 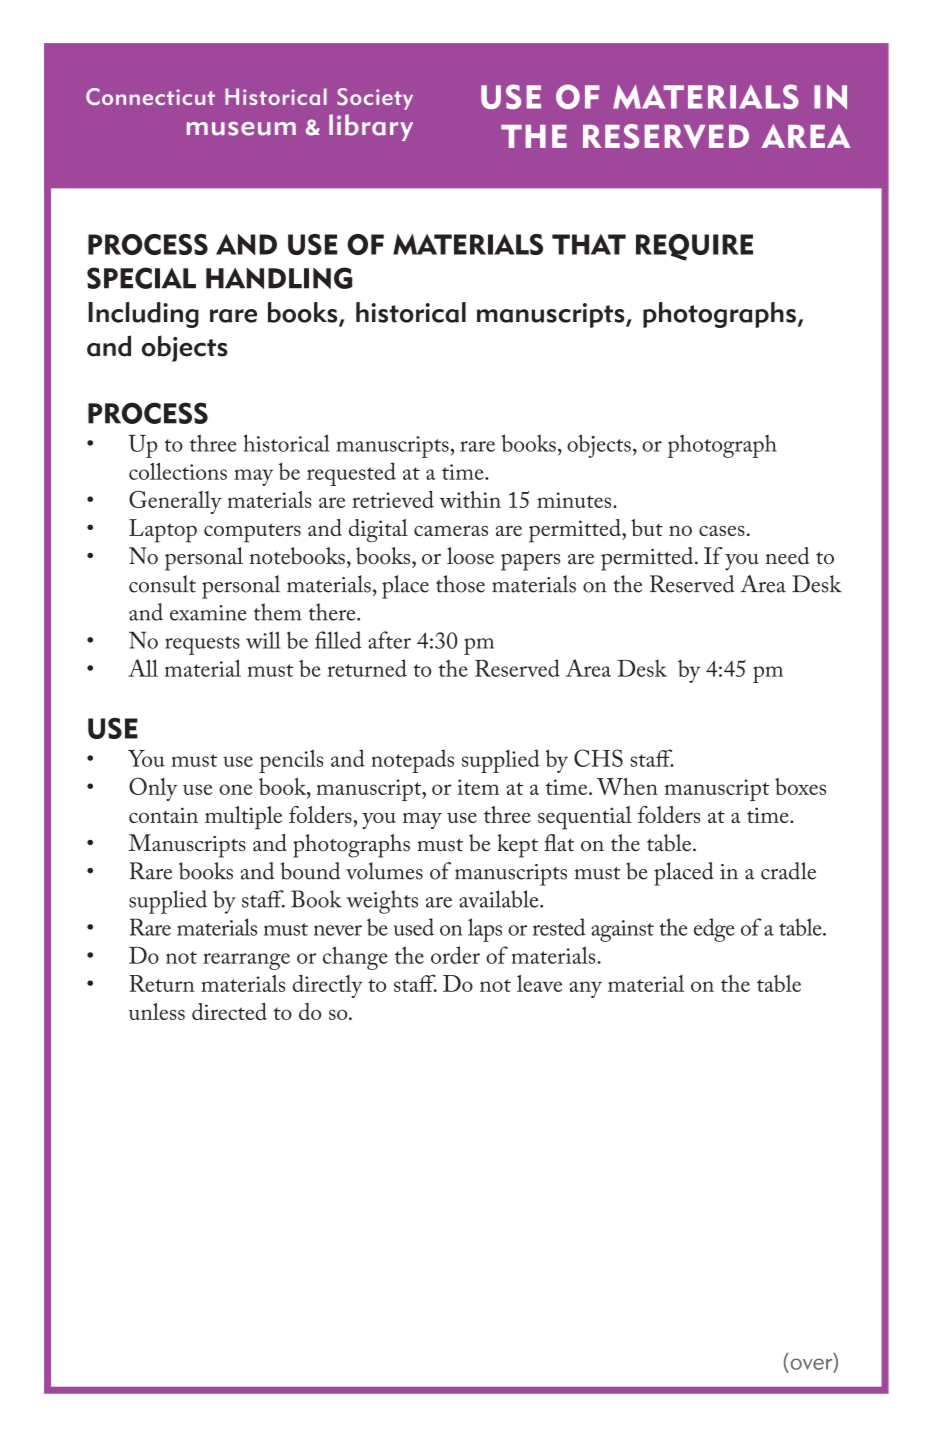 What do you see at coordinates (787, 556) in the page?
I see `need` at bounding box center [787, 556].
